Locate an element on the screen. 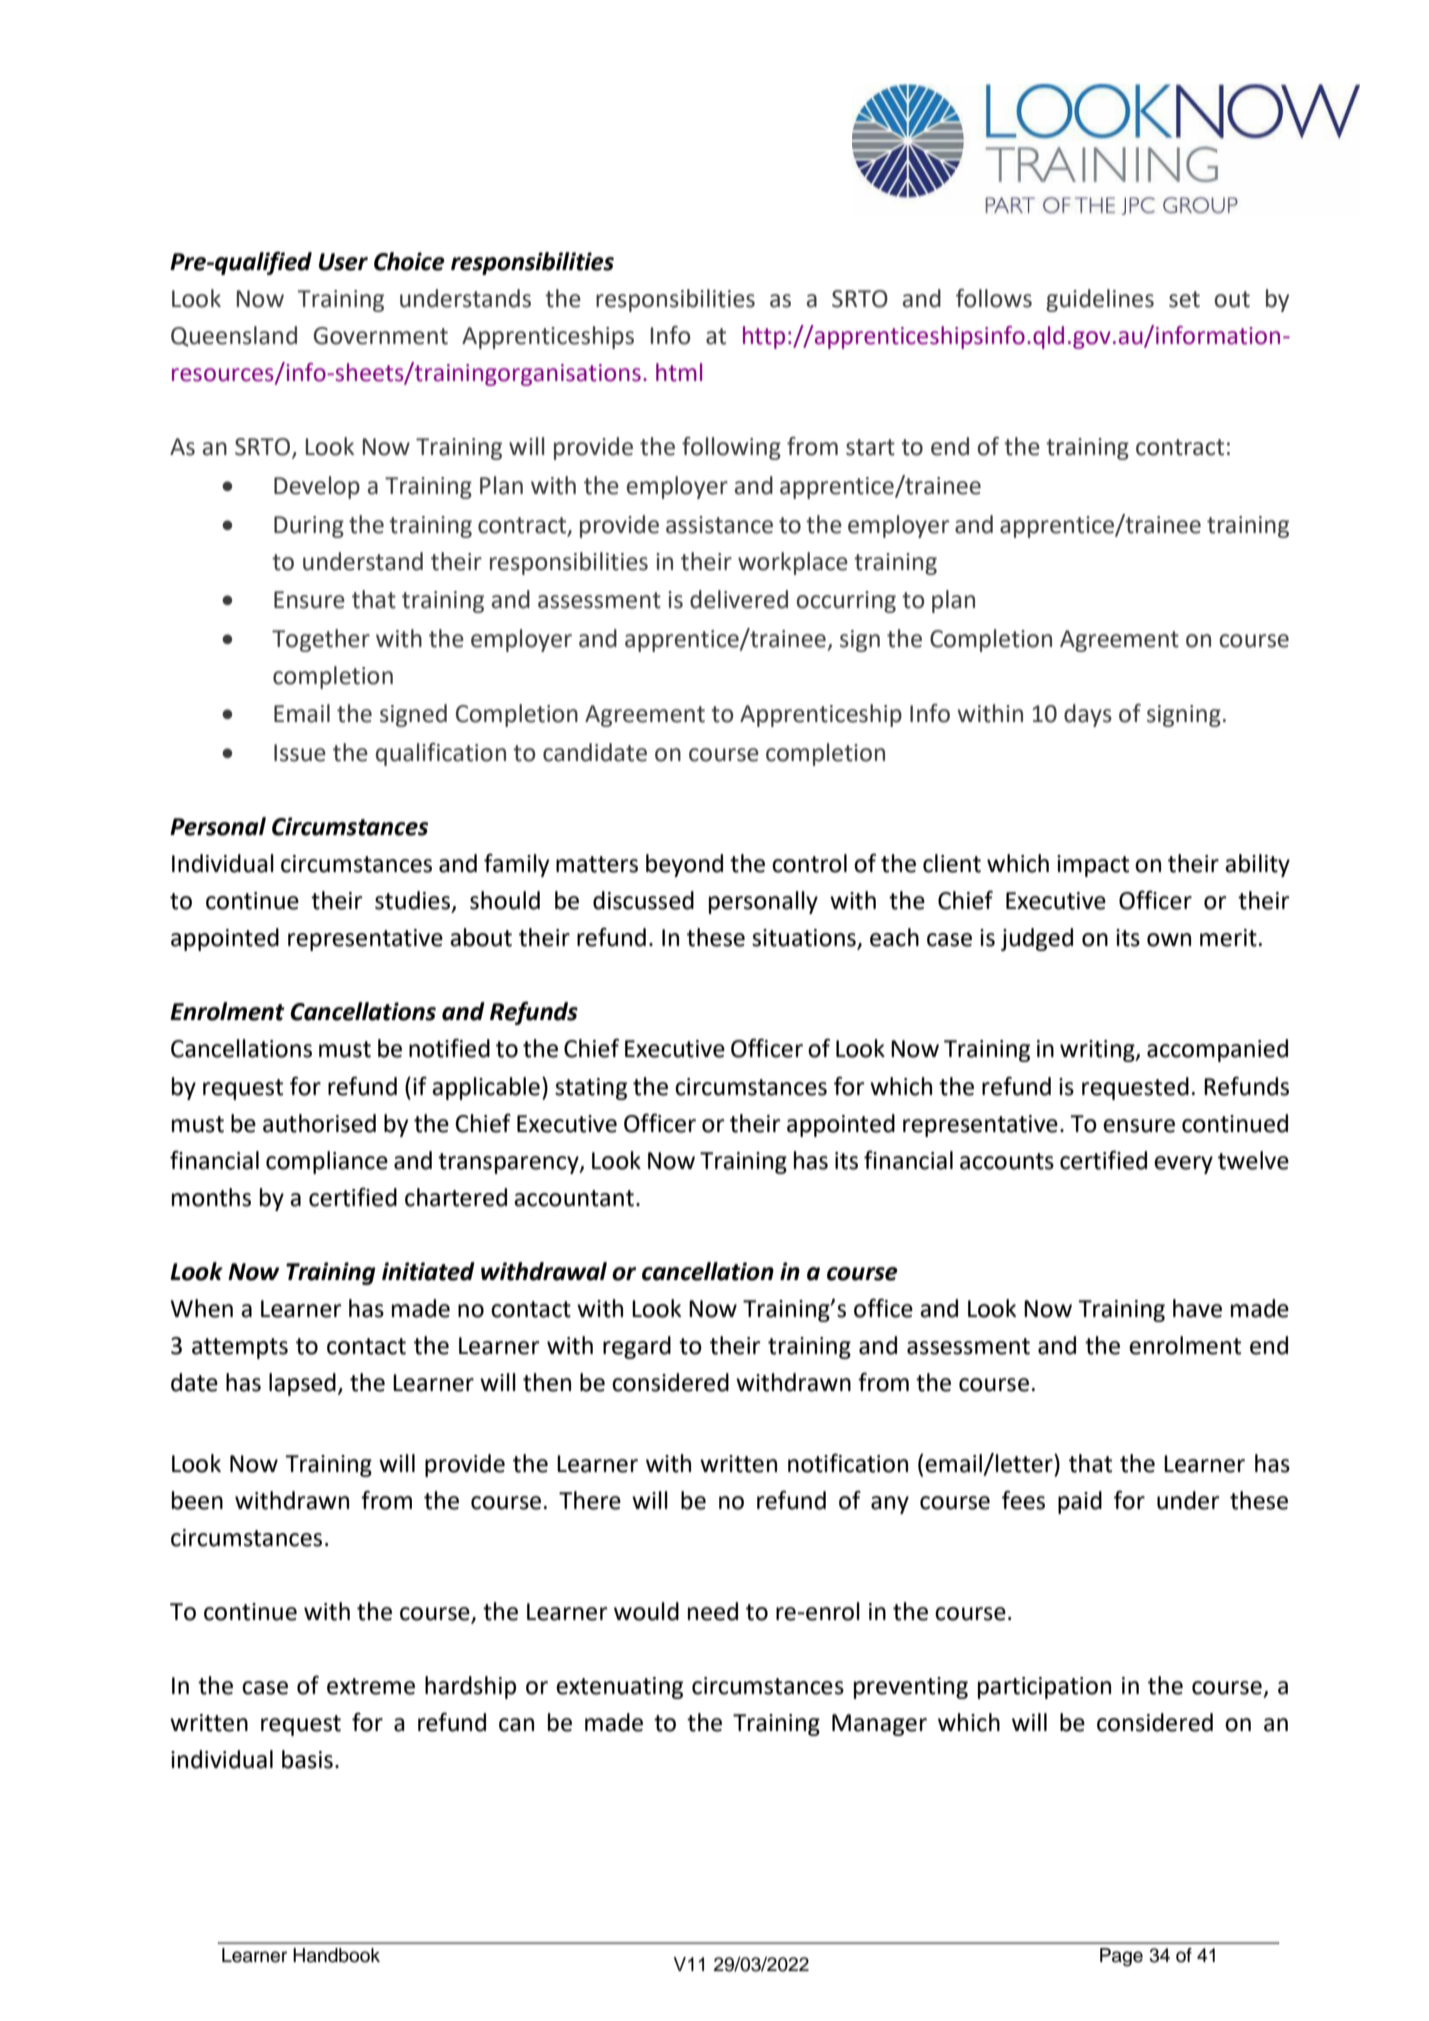  lapsed is located at coordinates (302, 1384).
